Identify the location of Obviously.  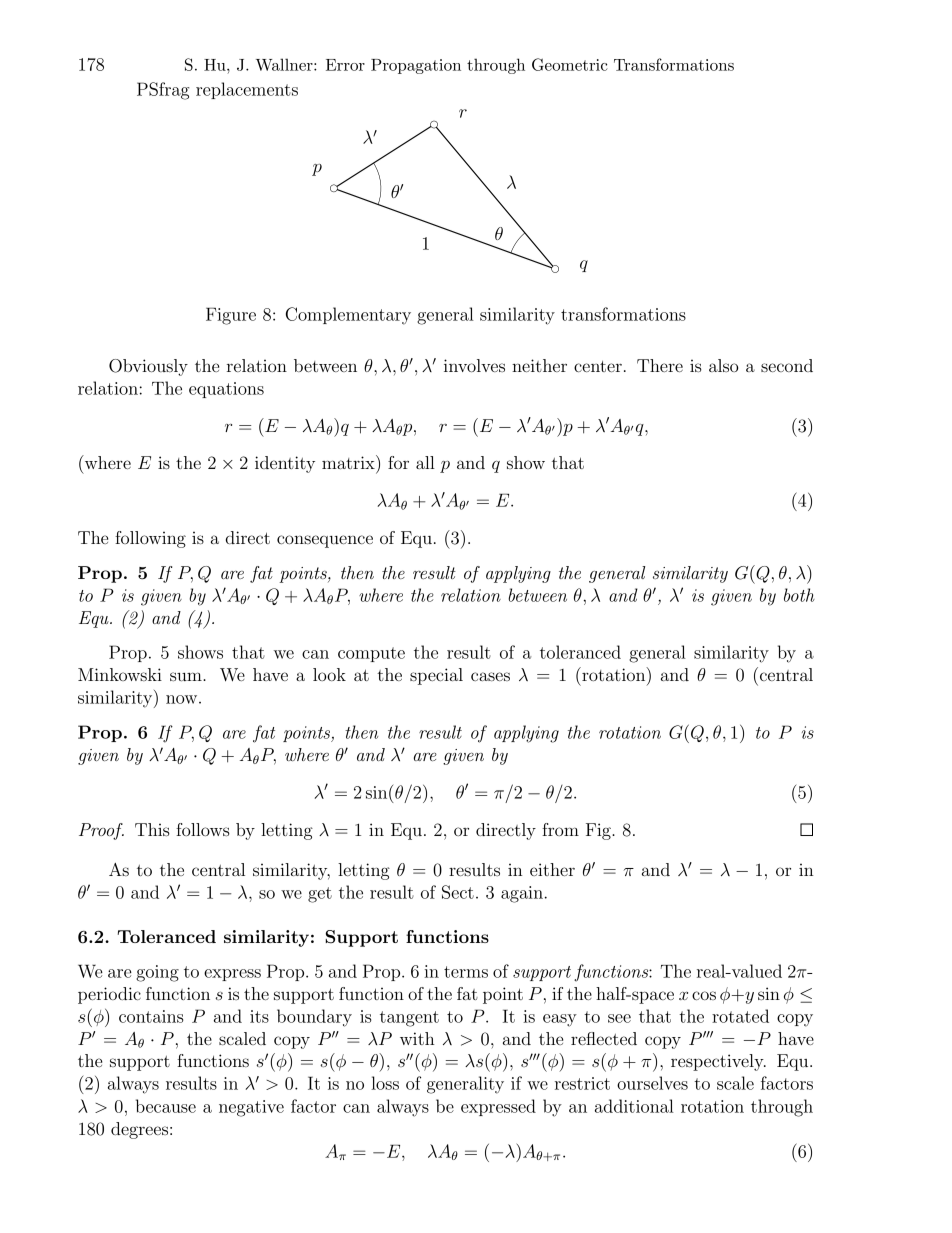
(148, 367).
